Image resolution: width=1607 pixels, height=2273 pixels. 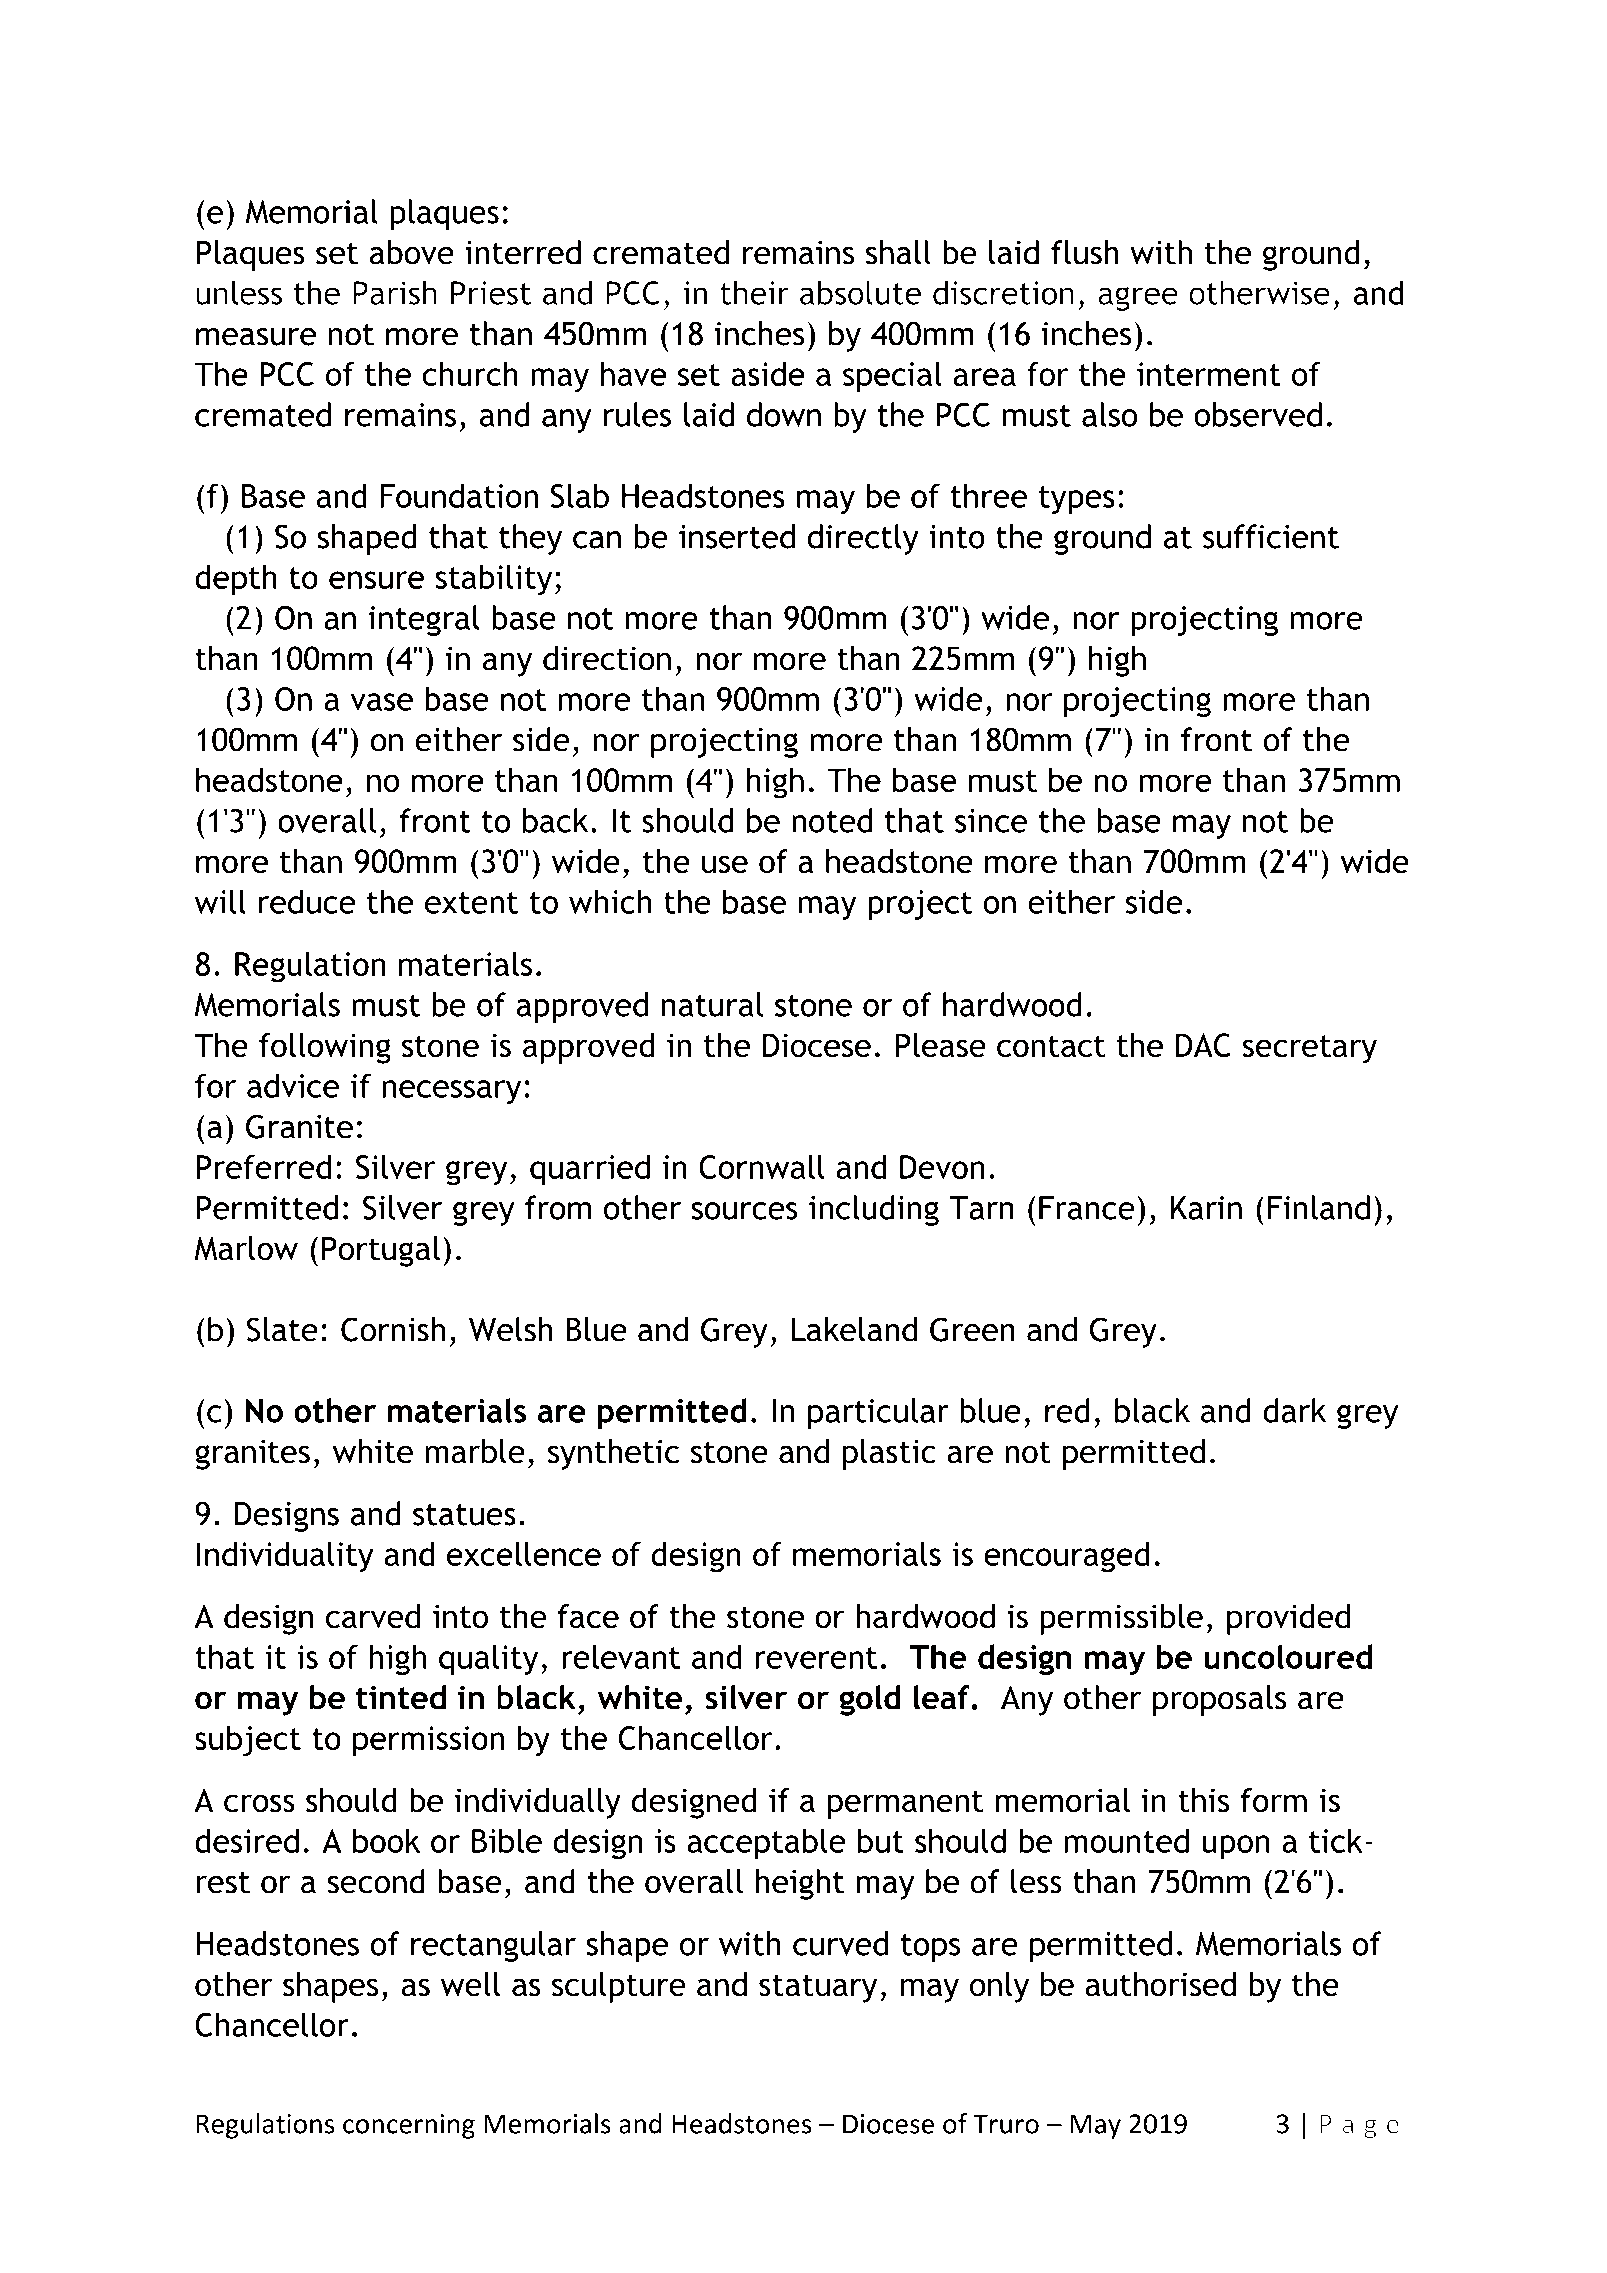 I want to click on use, so click(x=725, y=864).
